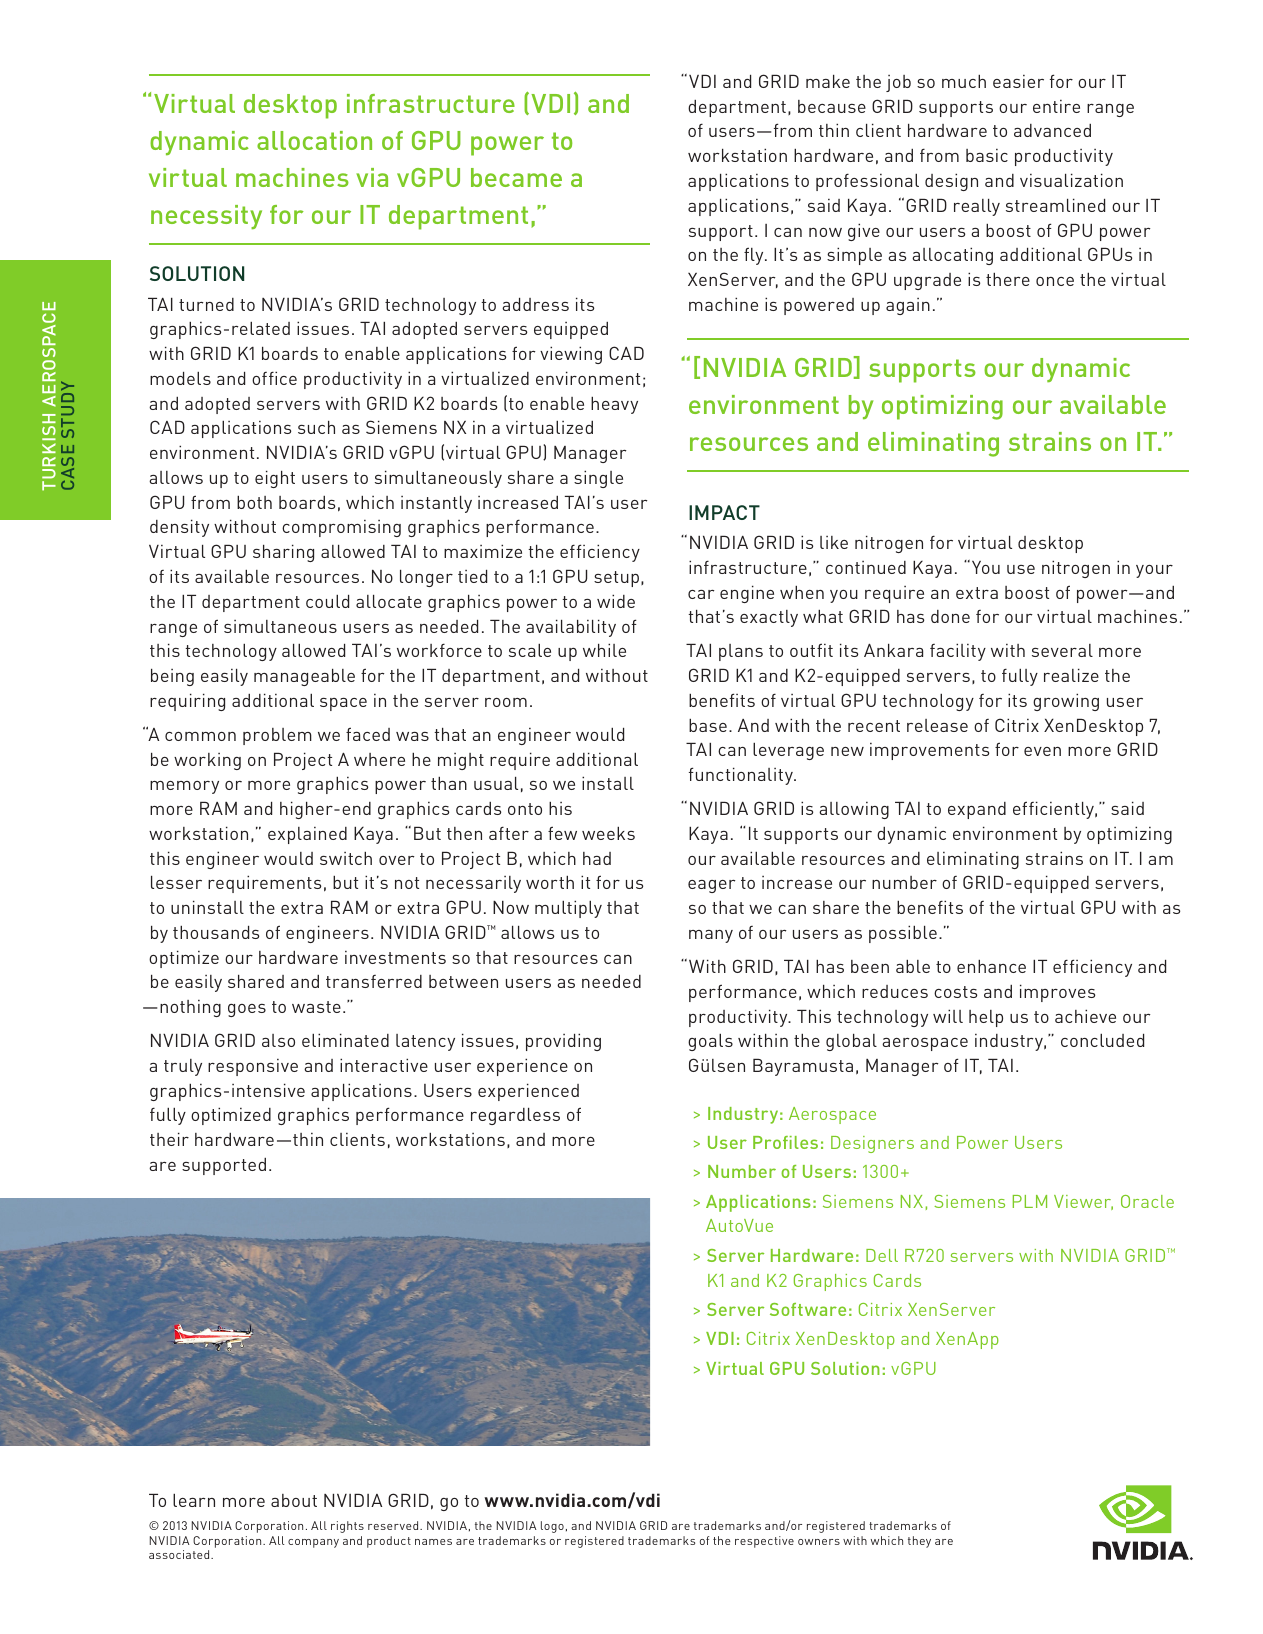  Describe the element at coordinates (977, 810) in the screenshot. I see `expand` at that location.
